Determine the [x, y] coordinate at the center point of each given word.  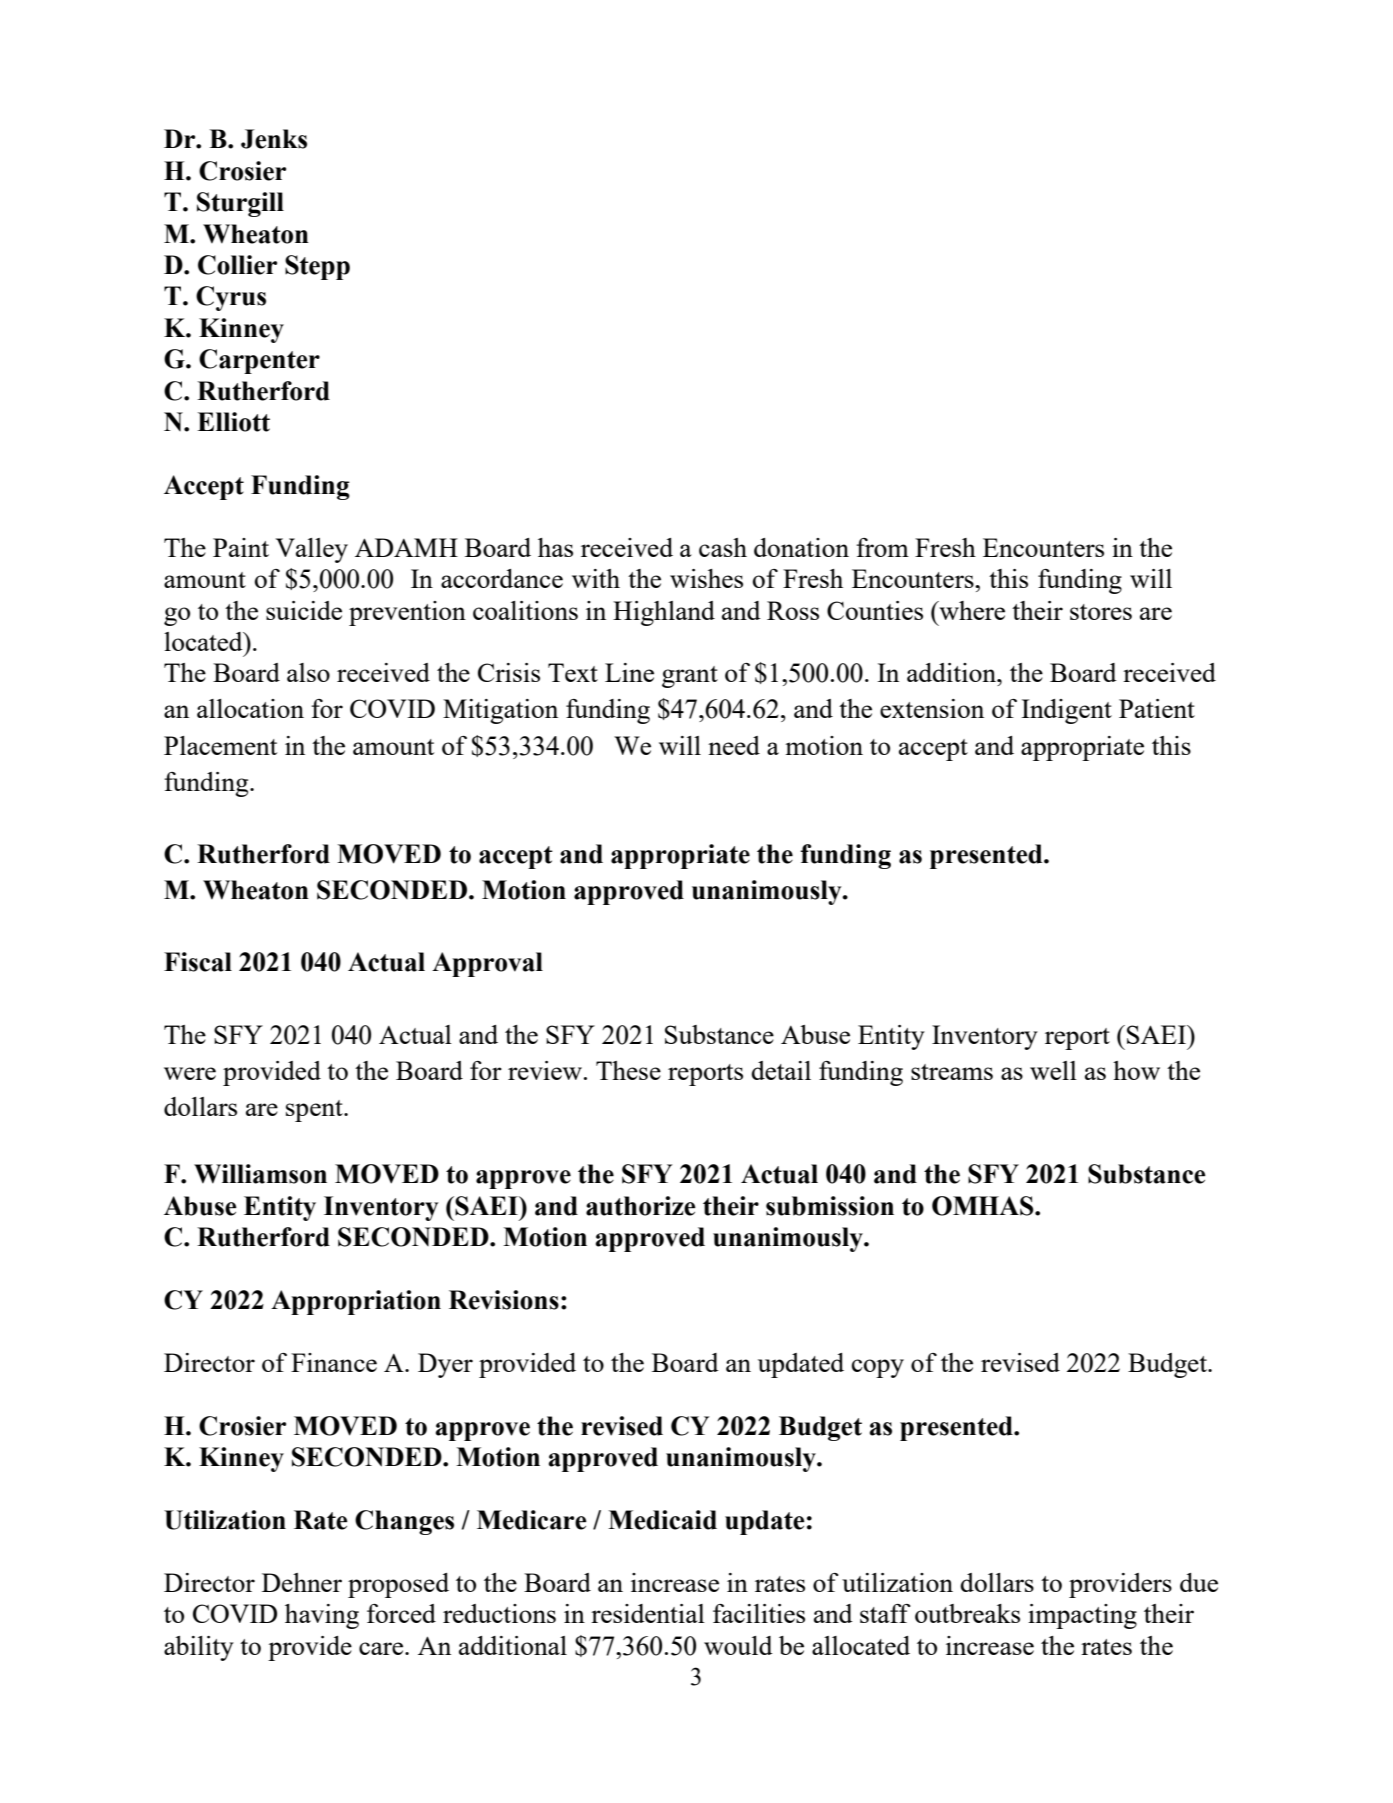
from [882, 547]
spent [315, 1111]
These [628, 1070]
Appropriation [356, 1302]
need [734, 745]
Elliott [233, 422]
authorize [641, 1206]
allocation [250, 708]
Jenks [274, 139]
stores [1101, 612]
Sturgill [240, 204]
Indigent [1066, 711]
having [322, 1616]
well [1053, 1070]
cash [723, 547]
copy [878, 1368]
